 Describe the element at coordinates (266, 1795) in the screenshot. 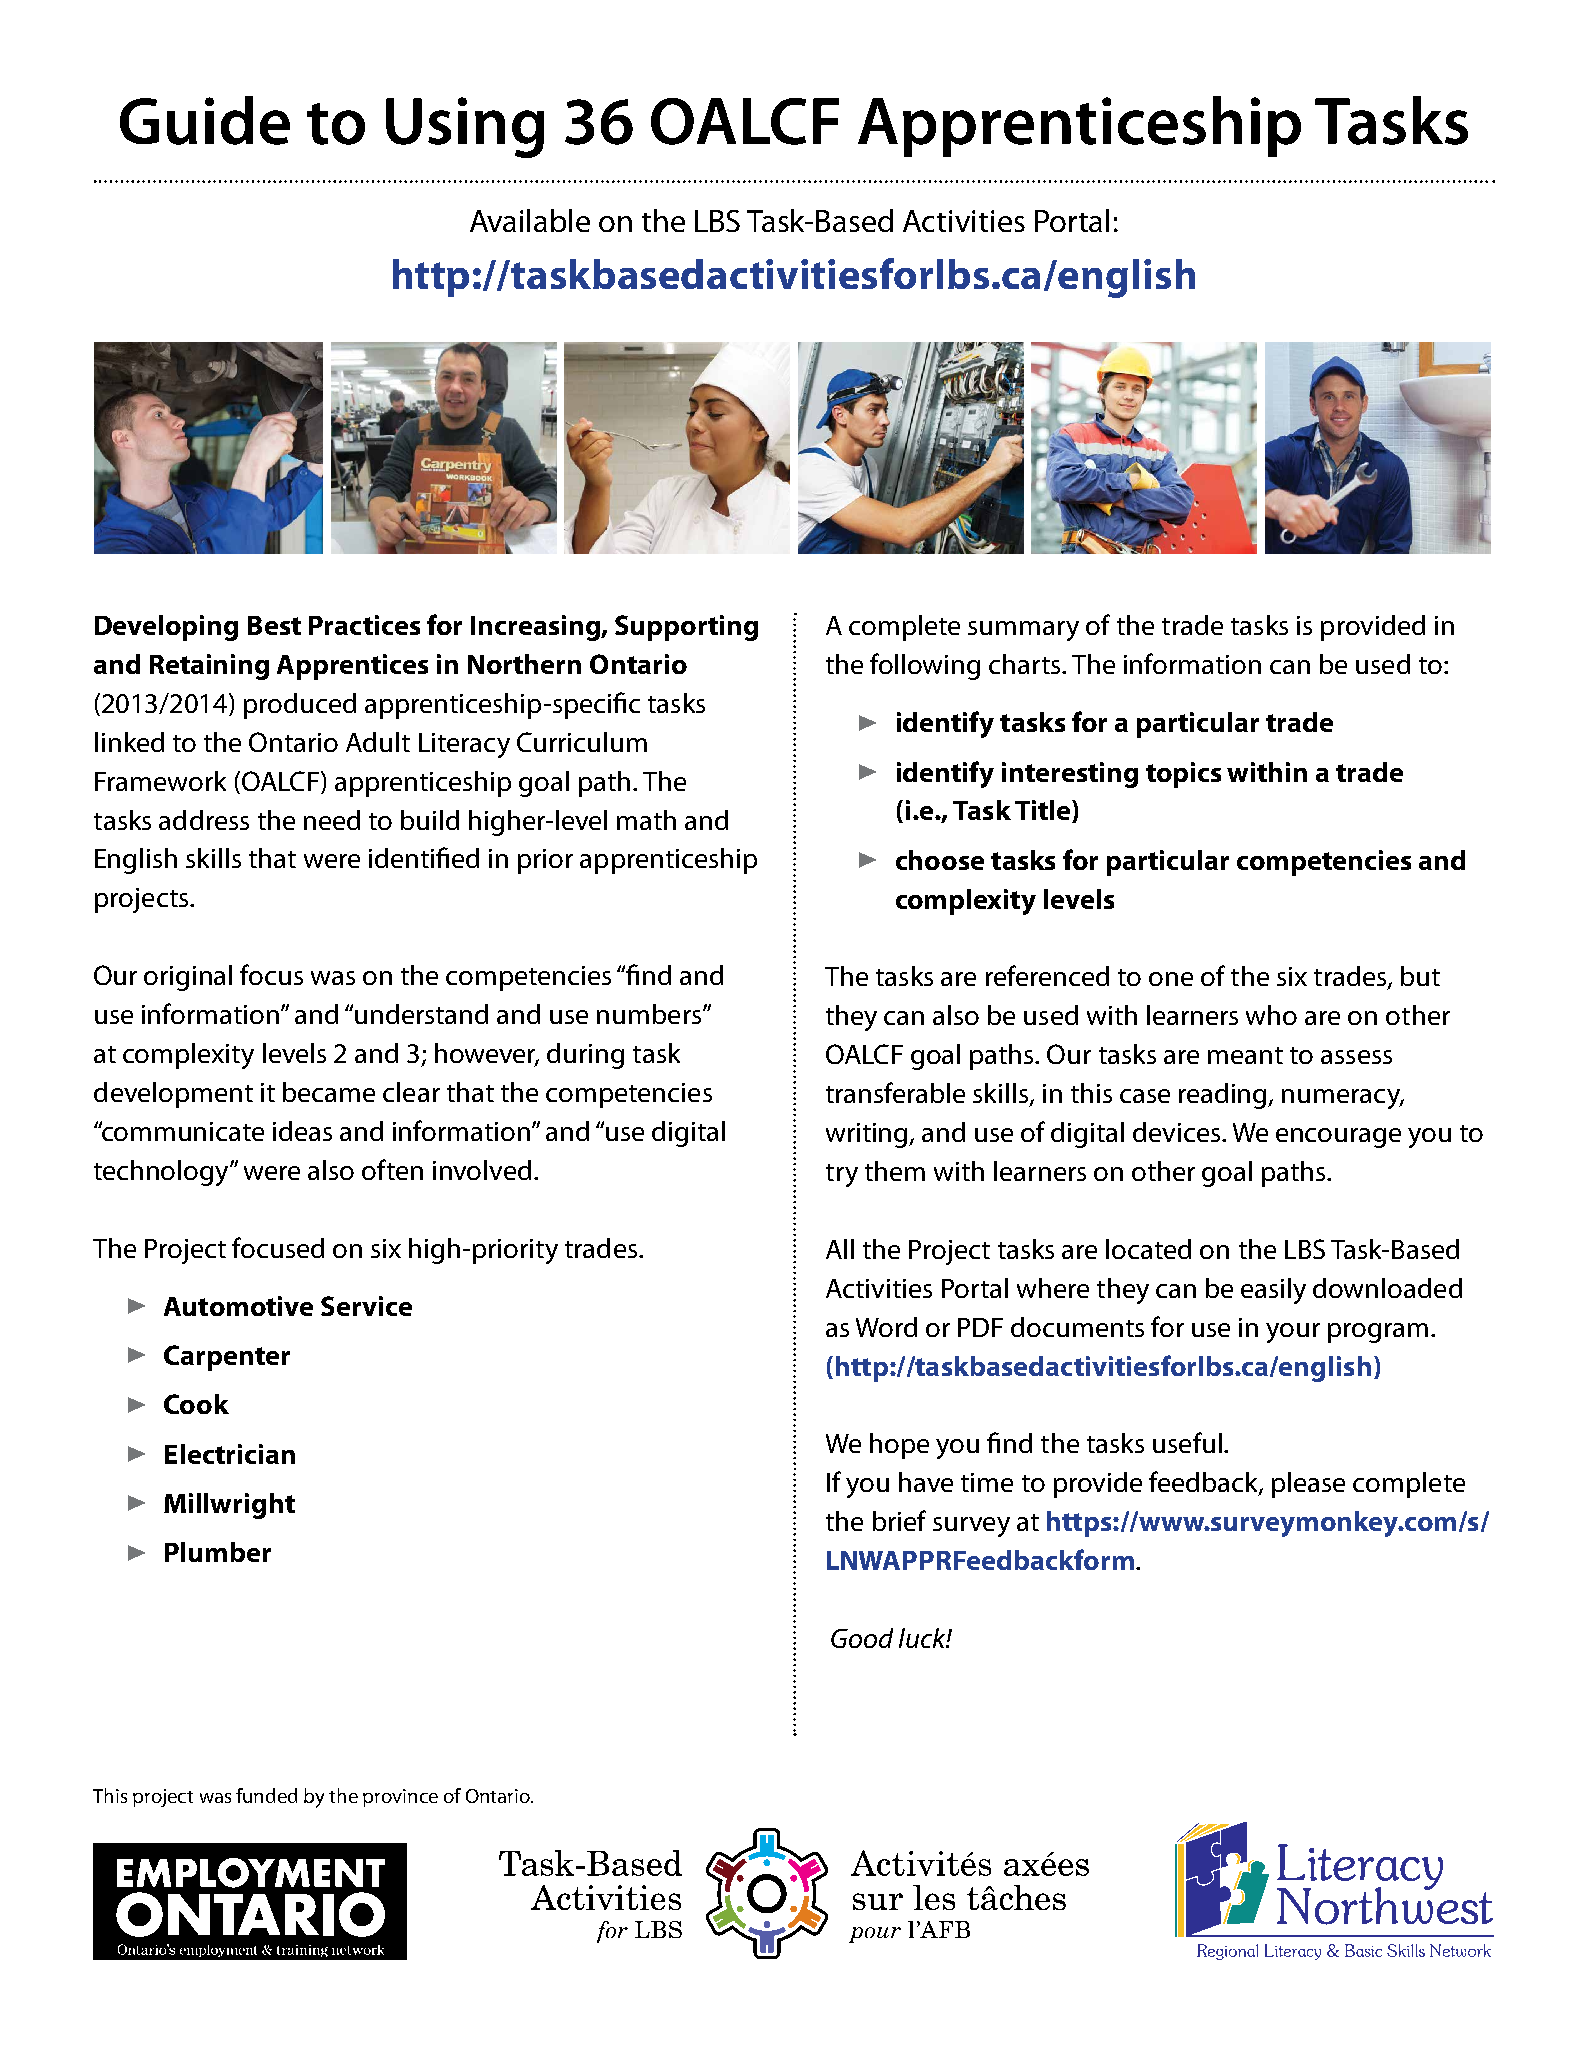

I see `funded` at that location.
